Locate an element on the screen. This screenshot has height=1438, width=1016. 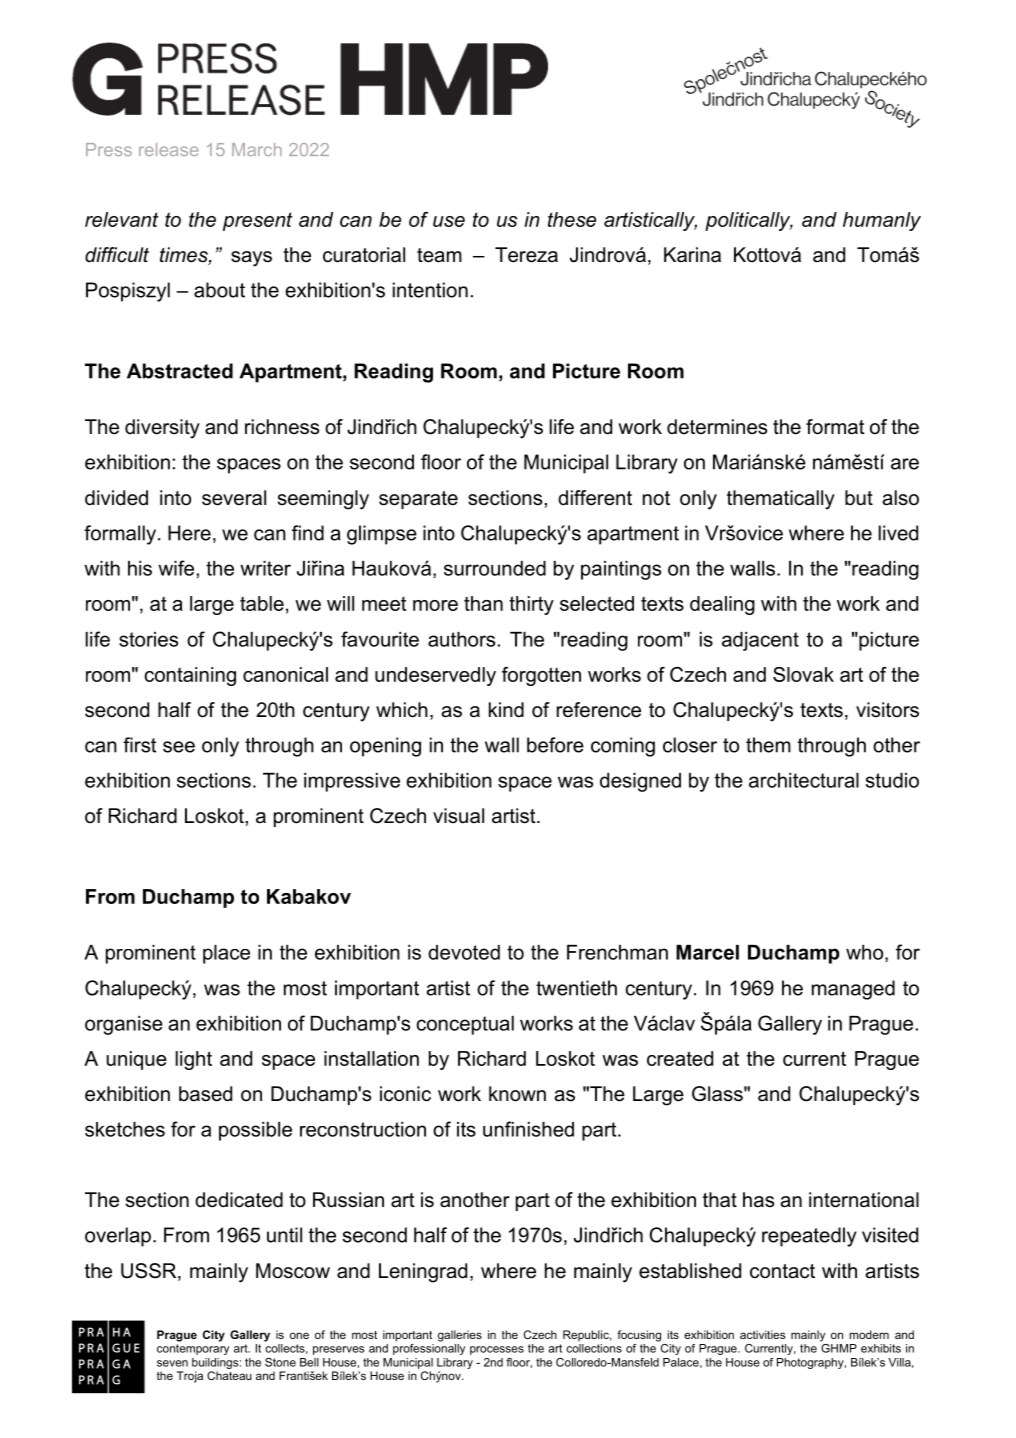
processes is located at coordinates (497, 1350).
